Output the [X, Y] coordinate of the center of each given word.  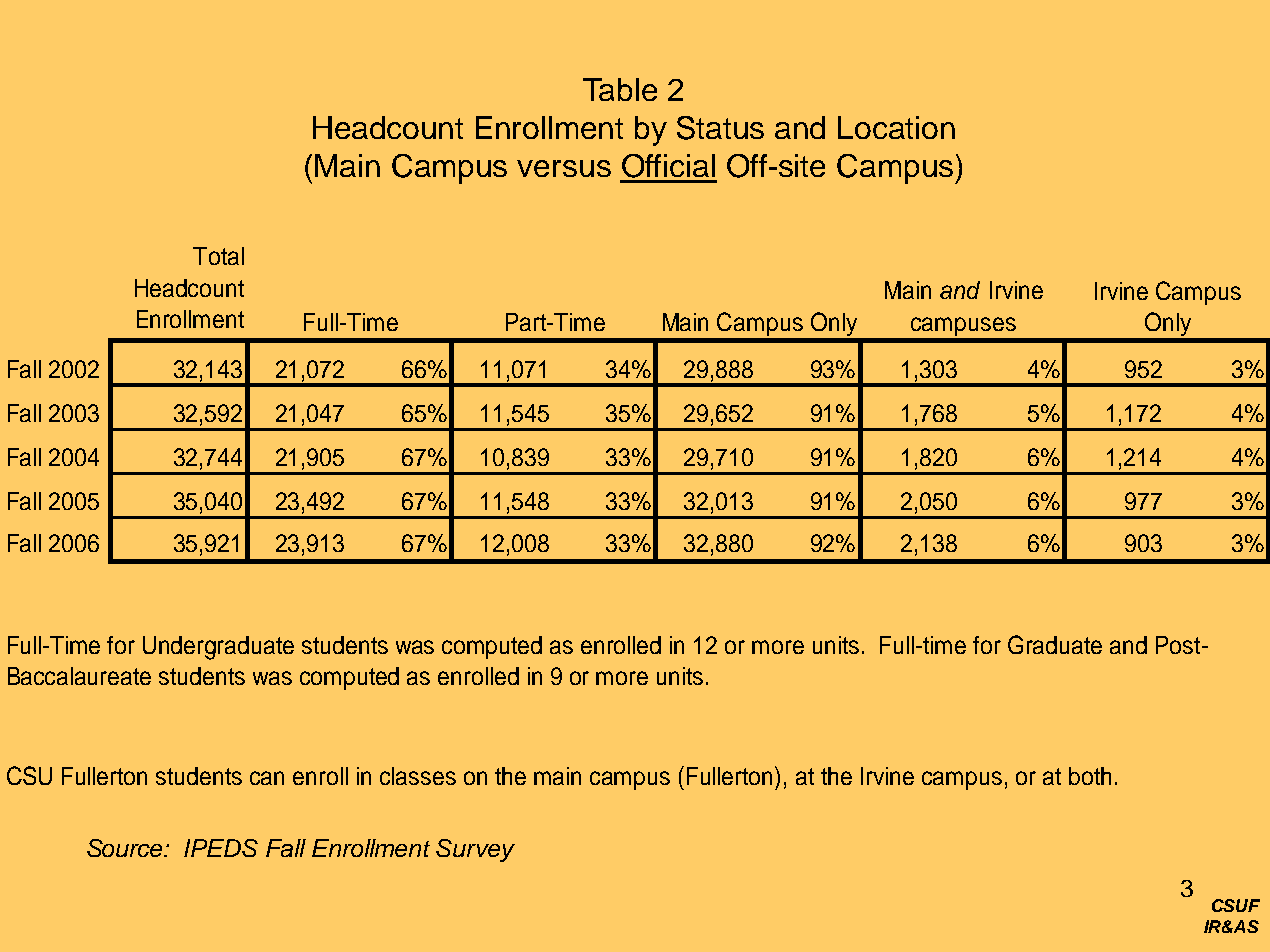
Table [620, 89]
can [267, 778]
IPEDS [221, 848]
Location [896, 127]
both [1090, 776]
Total [218, 256]
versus [564, 168]
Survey [475, 850]
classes [418, 776]
